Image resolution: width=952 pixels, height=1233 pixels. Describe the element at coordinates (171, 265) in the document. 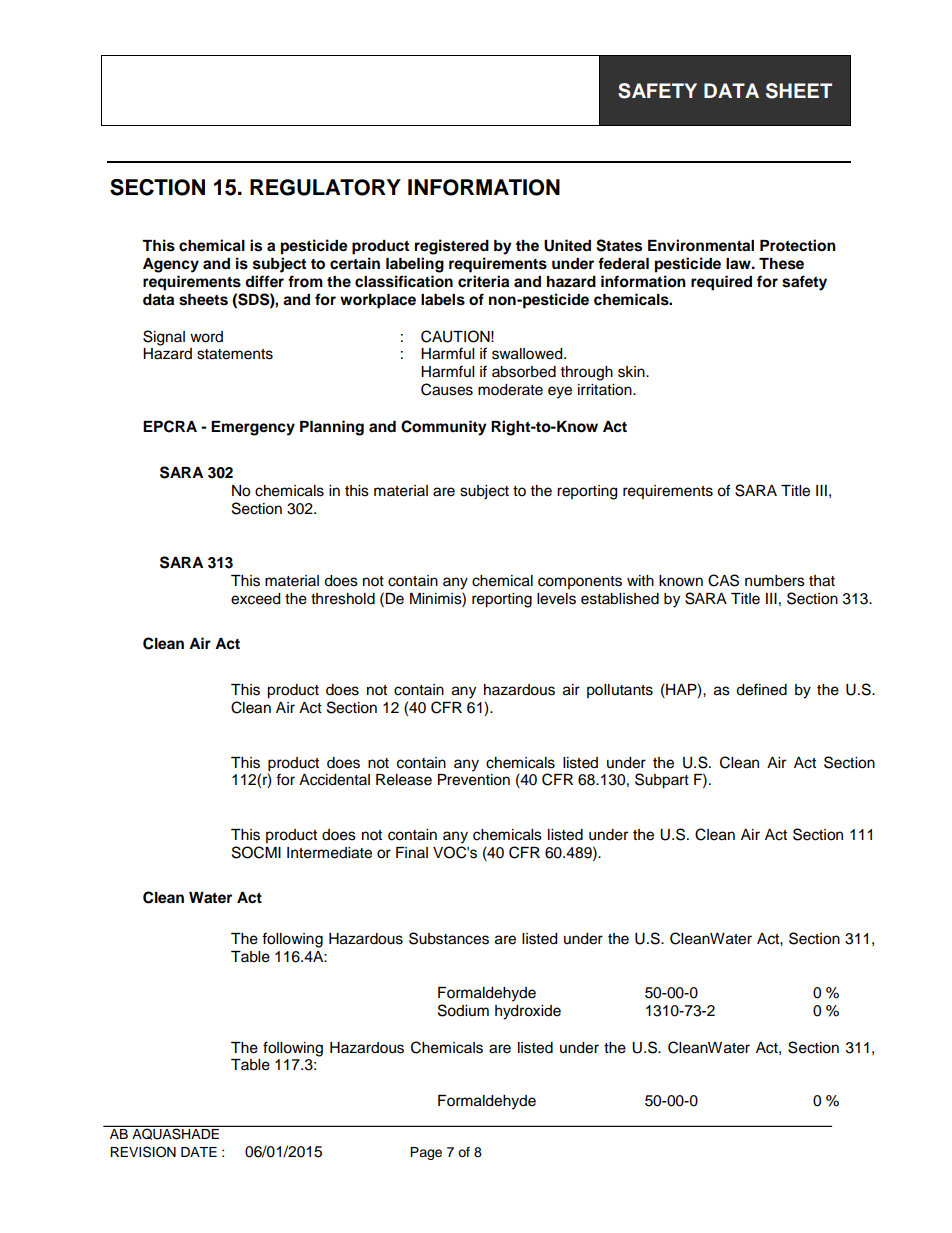

I see `Agency` at that location.
